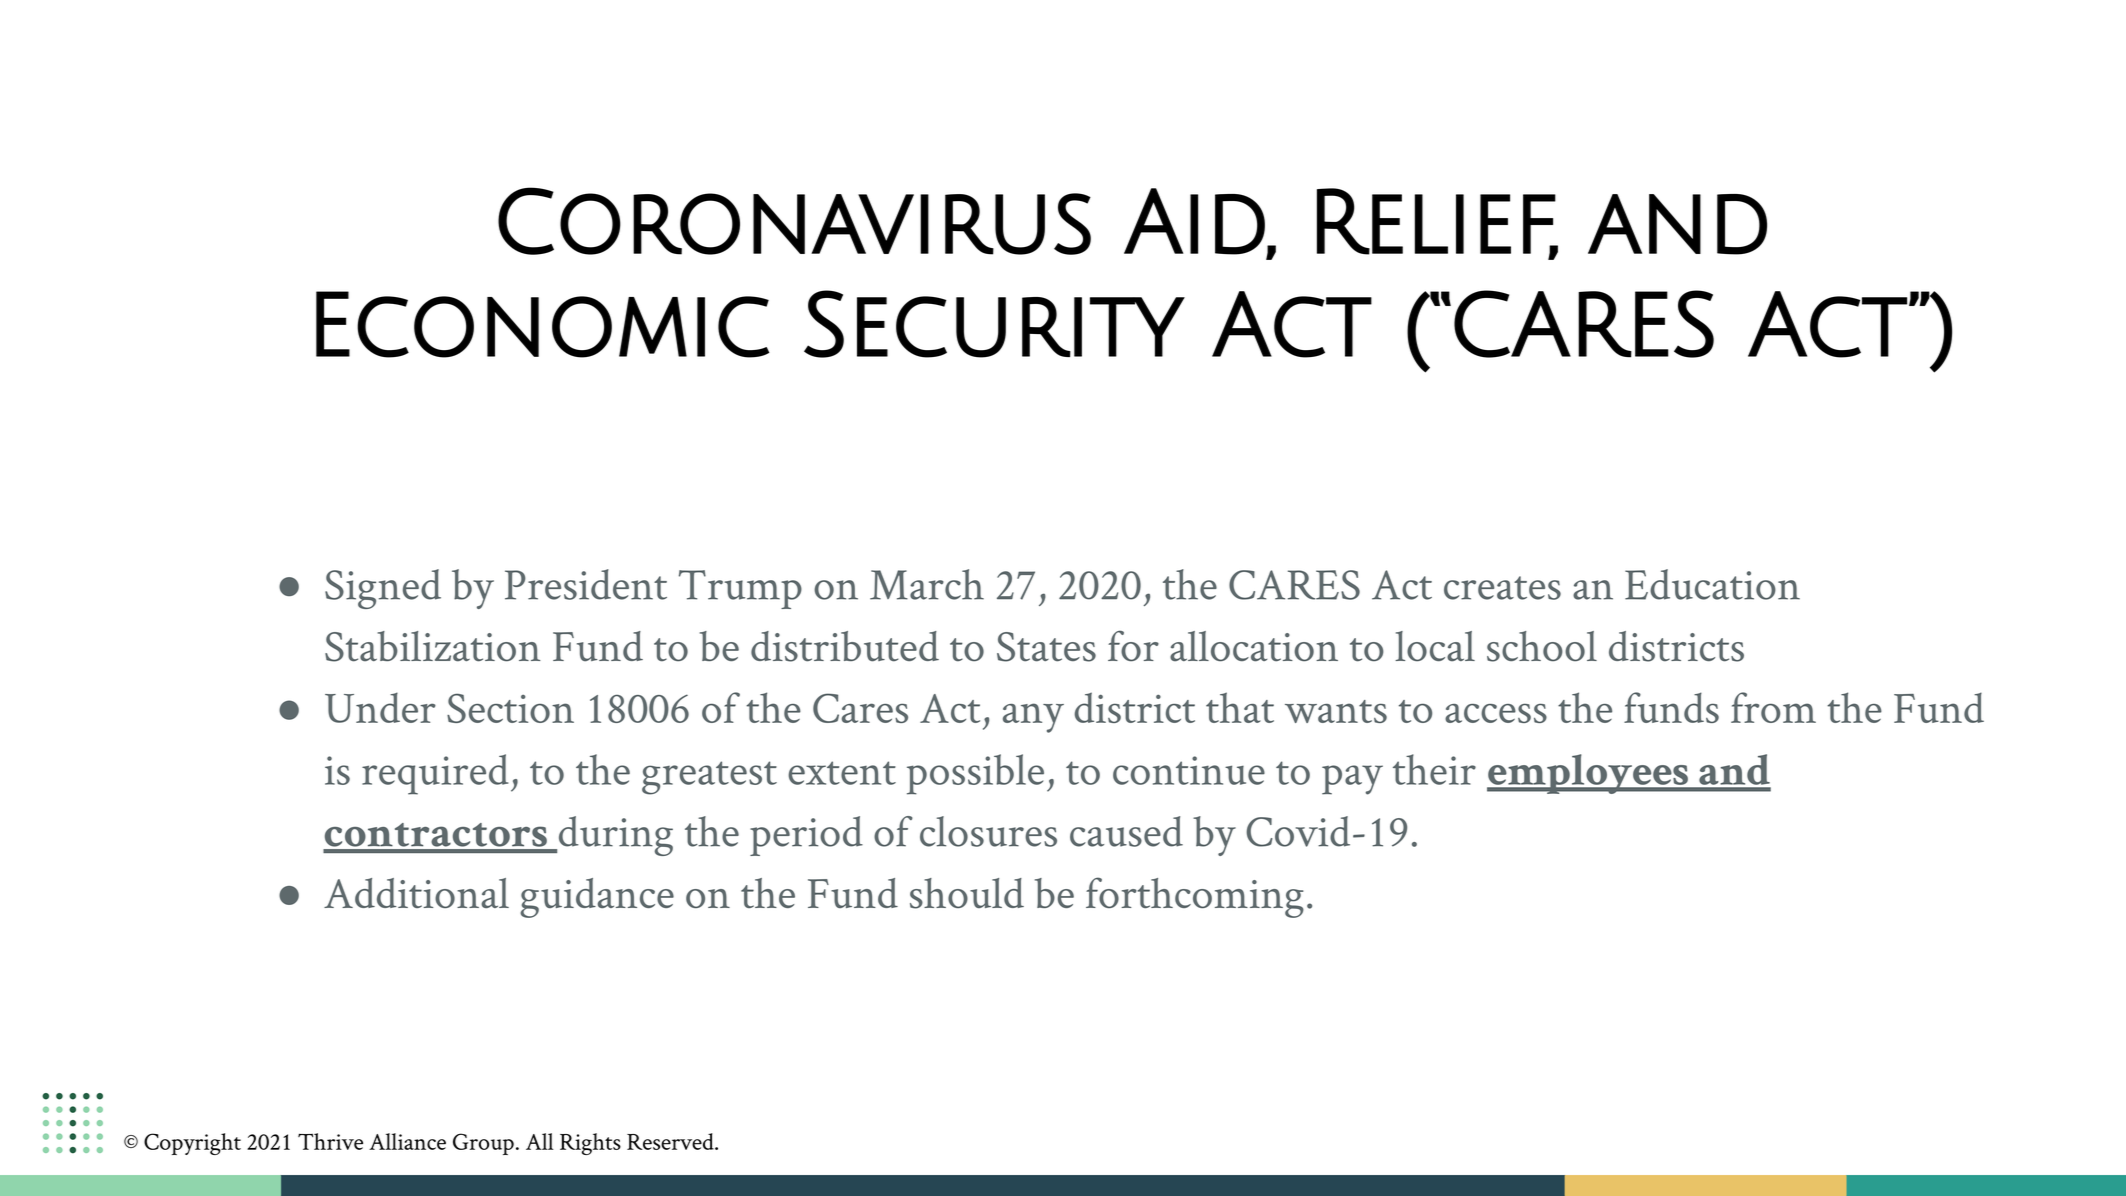 The image size is (2126, 1196). Describe the element at coordinates (407, 1141) in the screenshot. I see `Alliance` at that location.
